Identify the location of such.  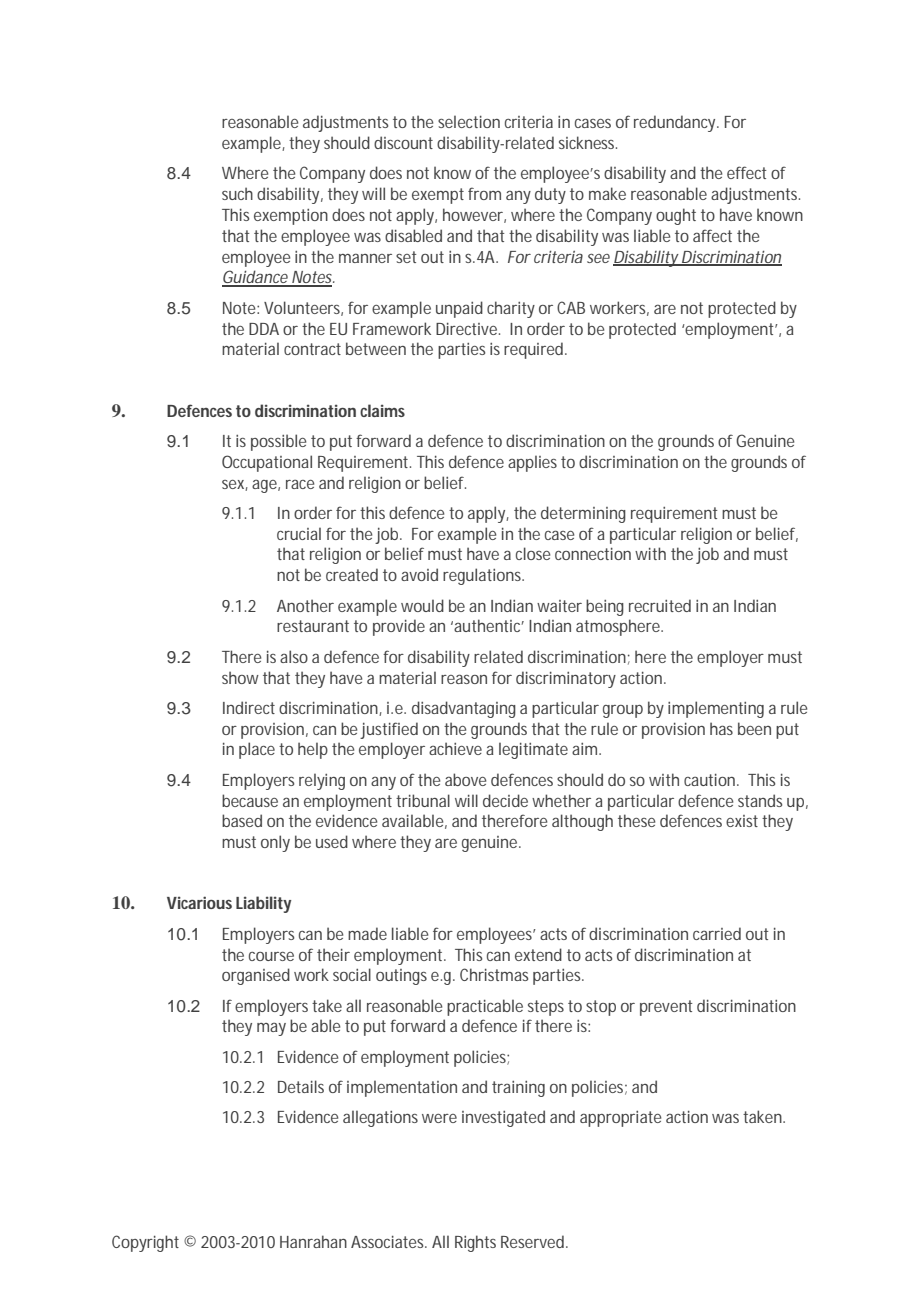
(237, 193).
